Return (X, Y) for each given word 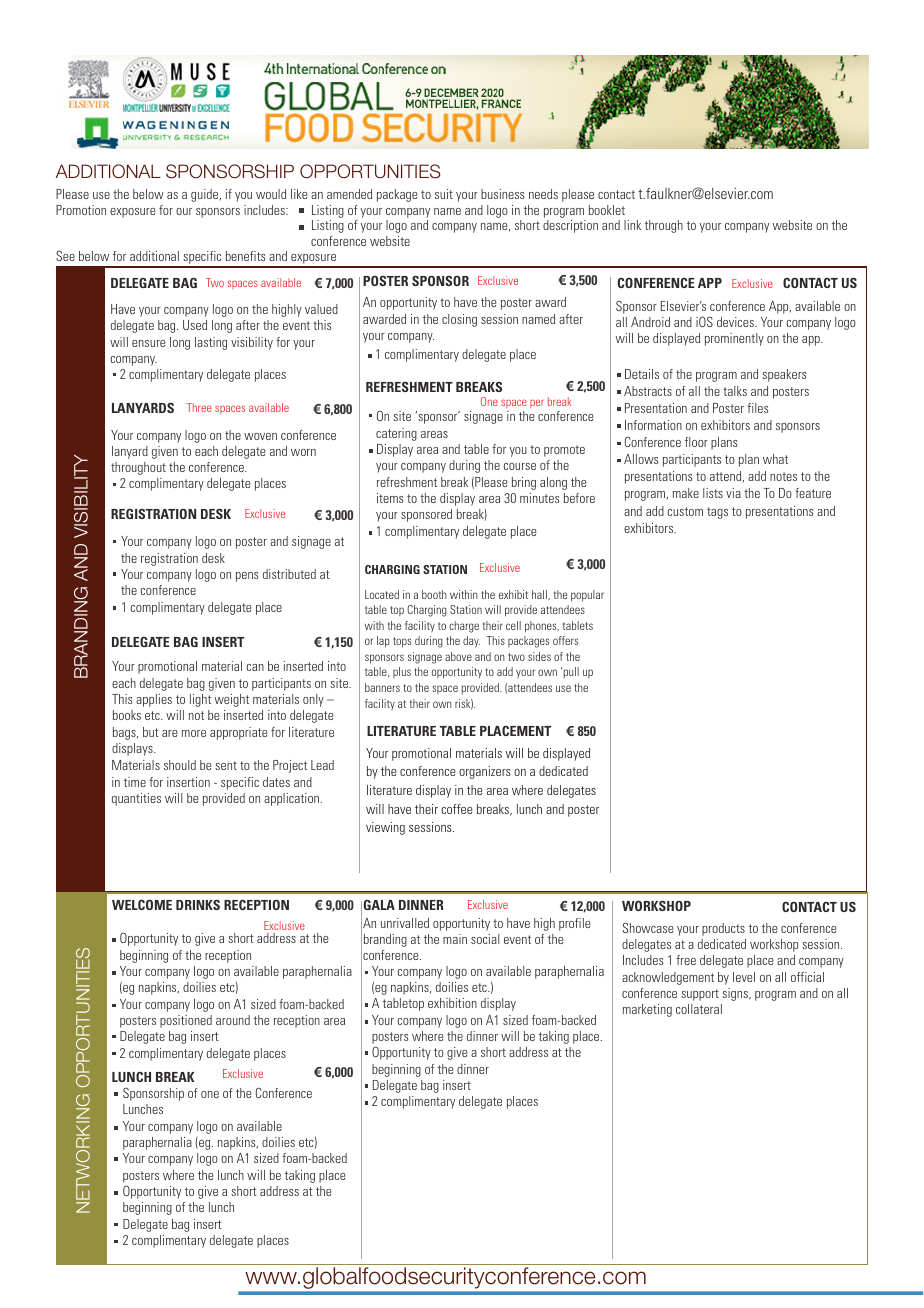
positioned (186, 1021)
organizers (485, 772)
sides (539, 656)
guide (206, 195)
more (194, 733)
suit (444, 194)
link (632, 225)
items (390, 498)
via (733, 493)
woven (260, 436)
